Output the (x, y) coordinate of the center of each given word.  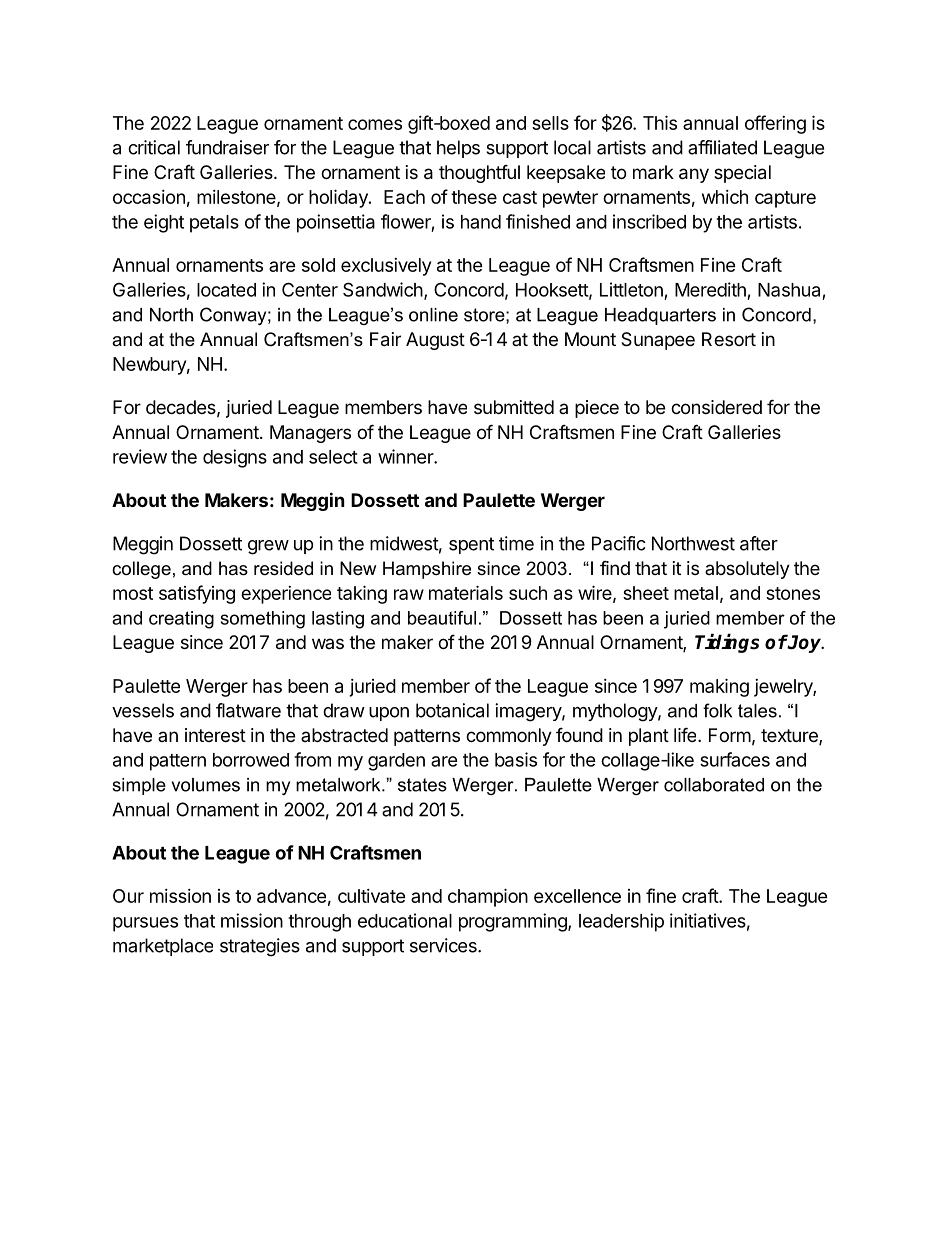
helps (458, 149)
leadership (621, 922)
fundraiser (227, 147)
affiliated (722, 147)
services (444, 945)
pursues (145, 924)
